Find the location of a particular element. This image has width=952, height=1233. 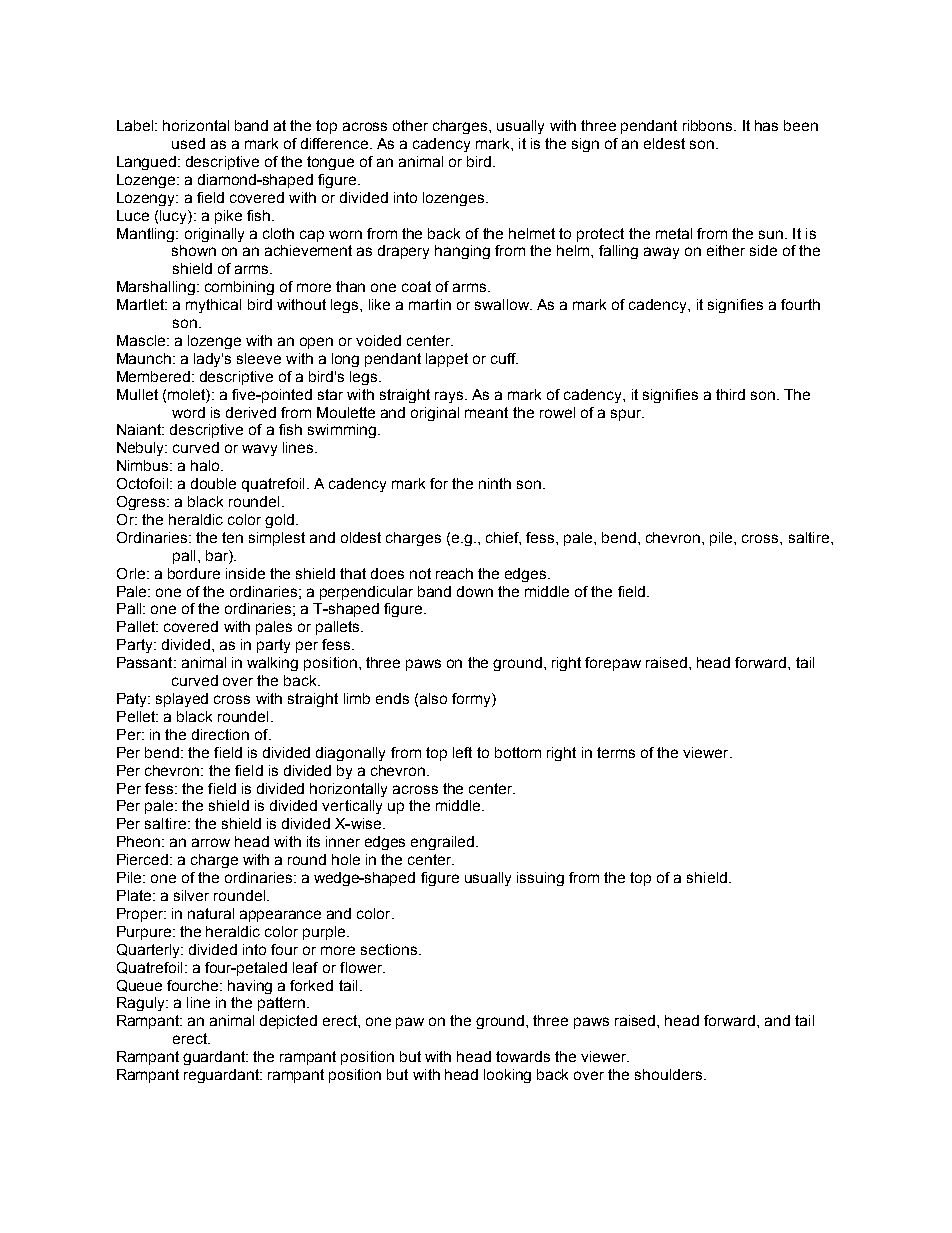

used is located at coordinates (188, 143).
